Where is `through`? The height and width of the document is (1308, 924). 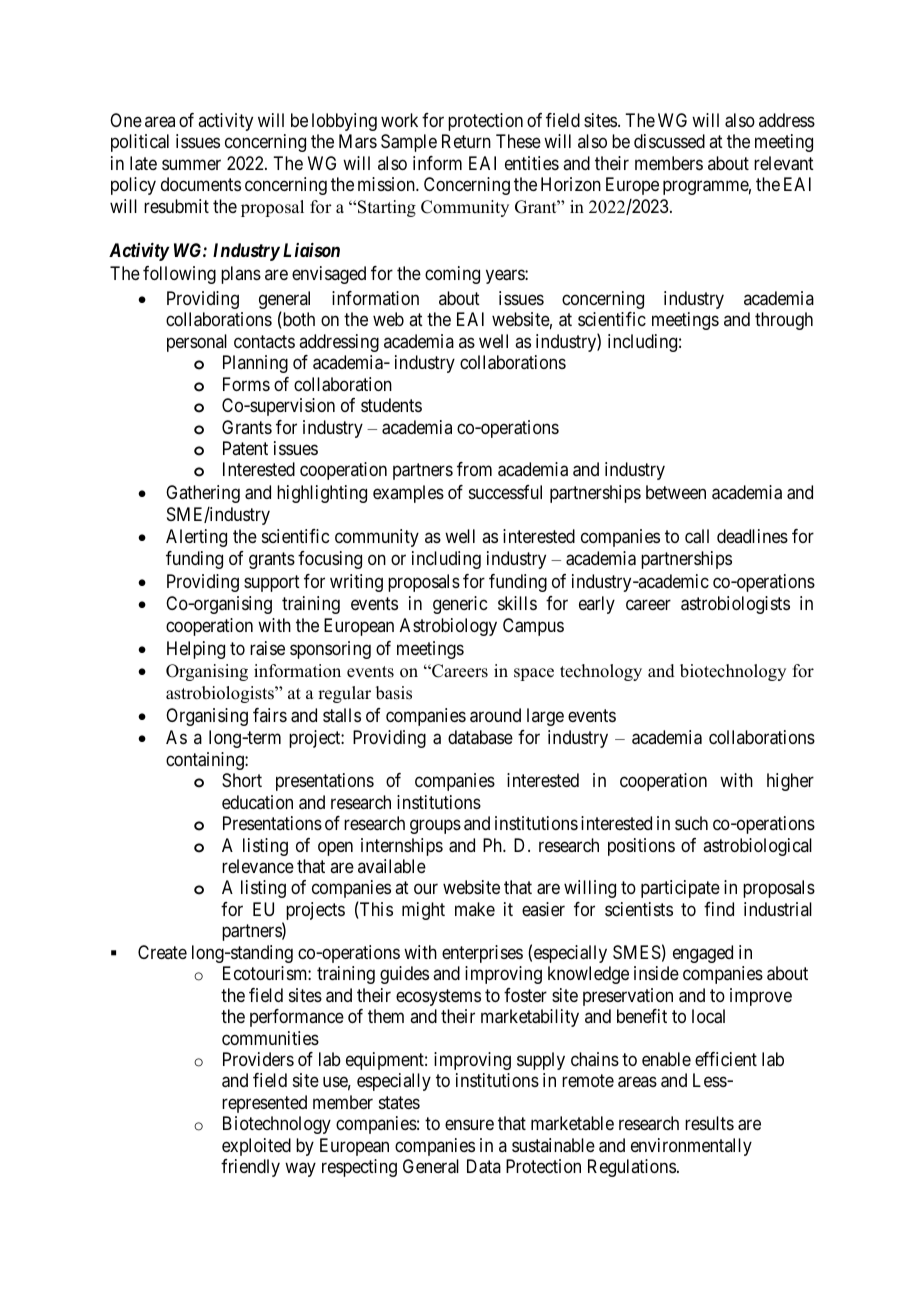 through is located at coordinates (784, 321).
